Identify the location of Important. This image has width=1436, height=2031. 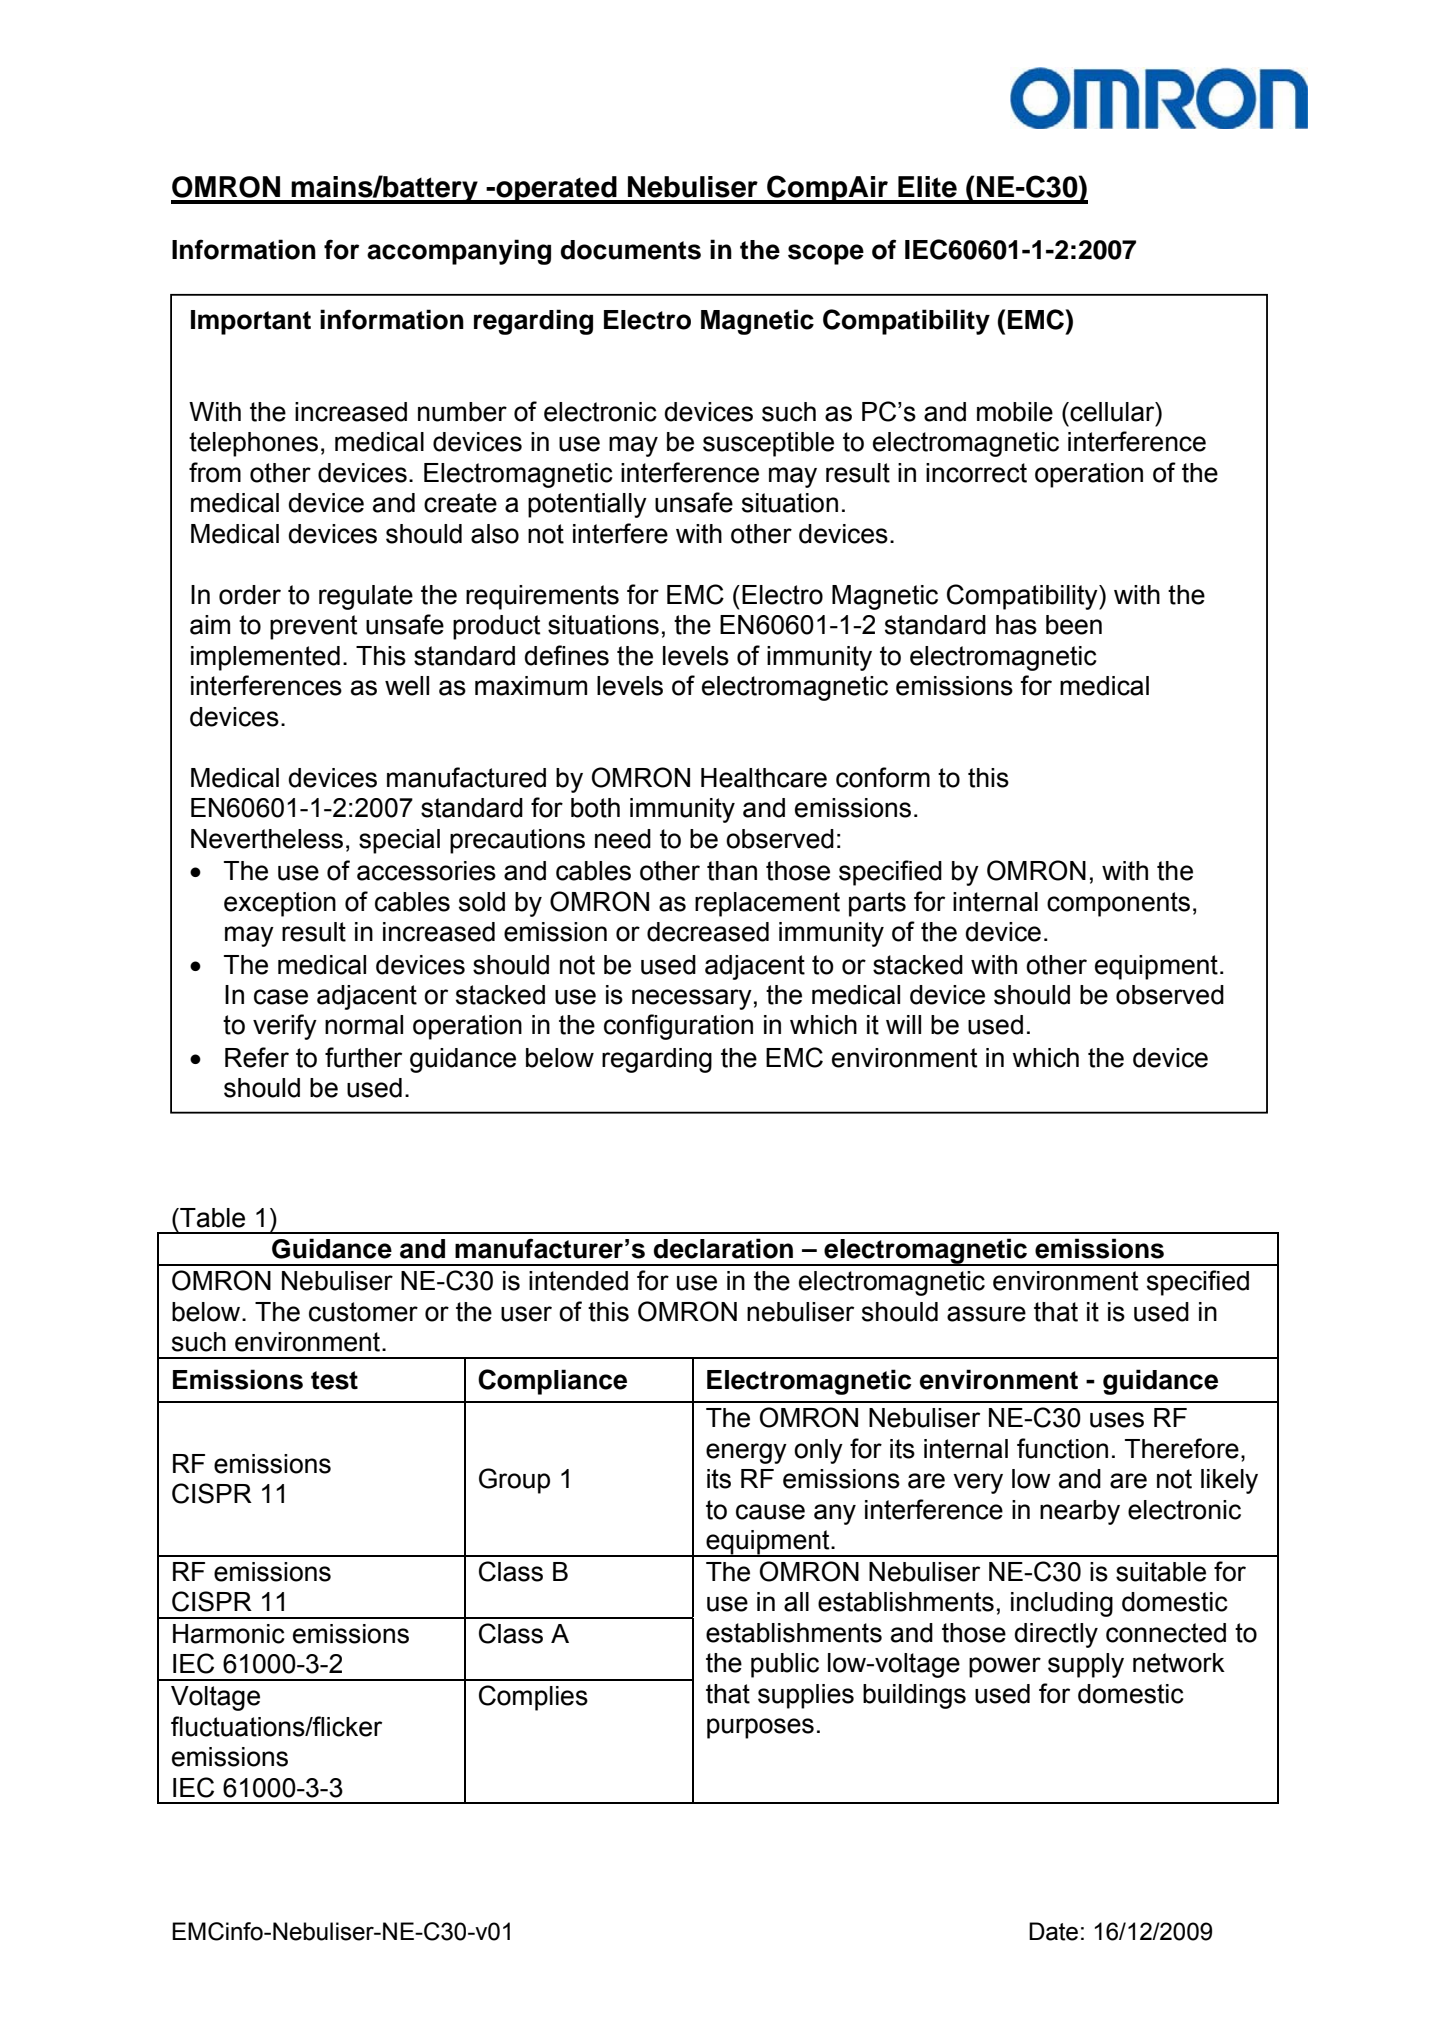
(251, 322).
